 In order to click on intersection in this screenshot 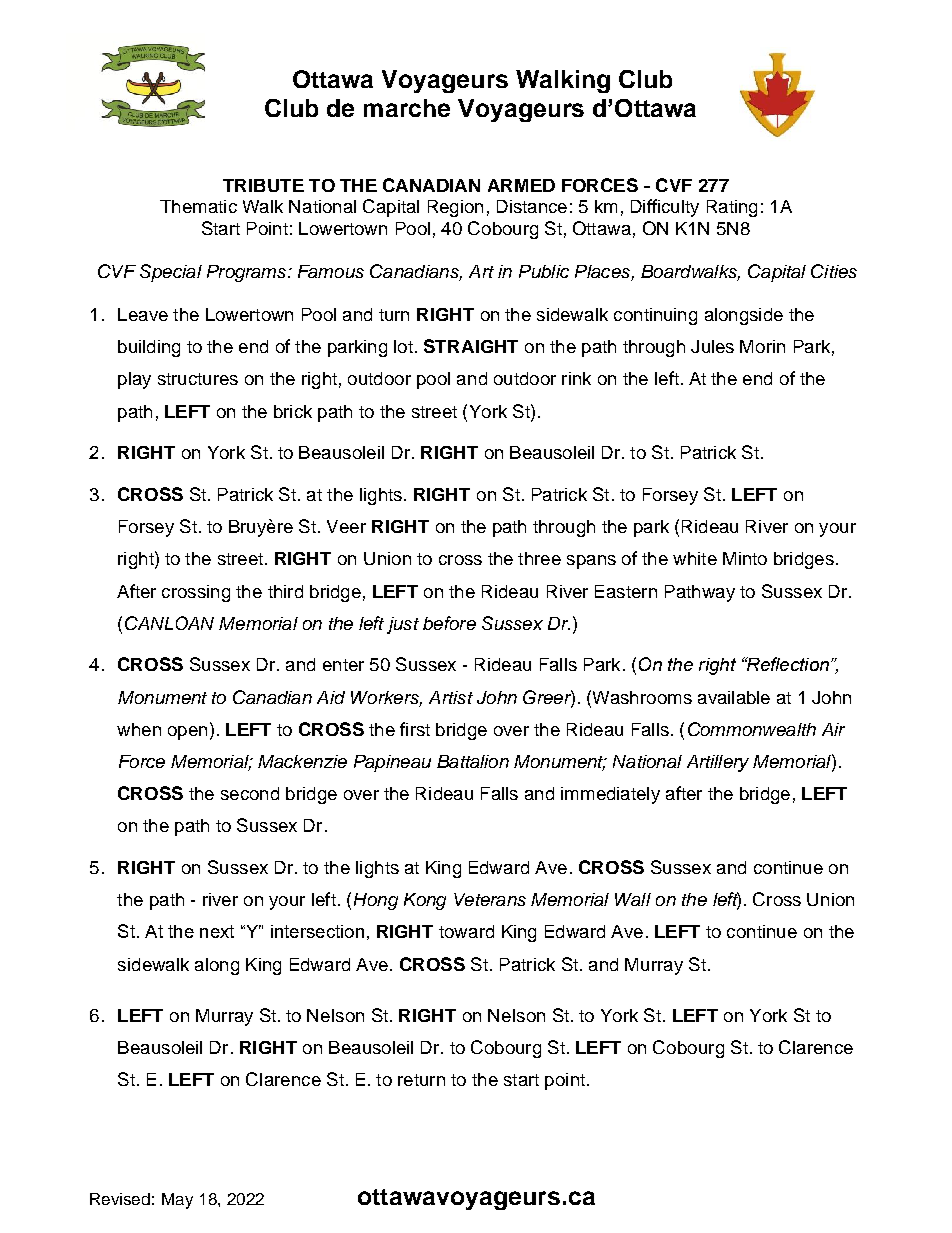, I will do `click(317, 931)`.
